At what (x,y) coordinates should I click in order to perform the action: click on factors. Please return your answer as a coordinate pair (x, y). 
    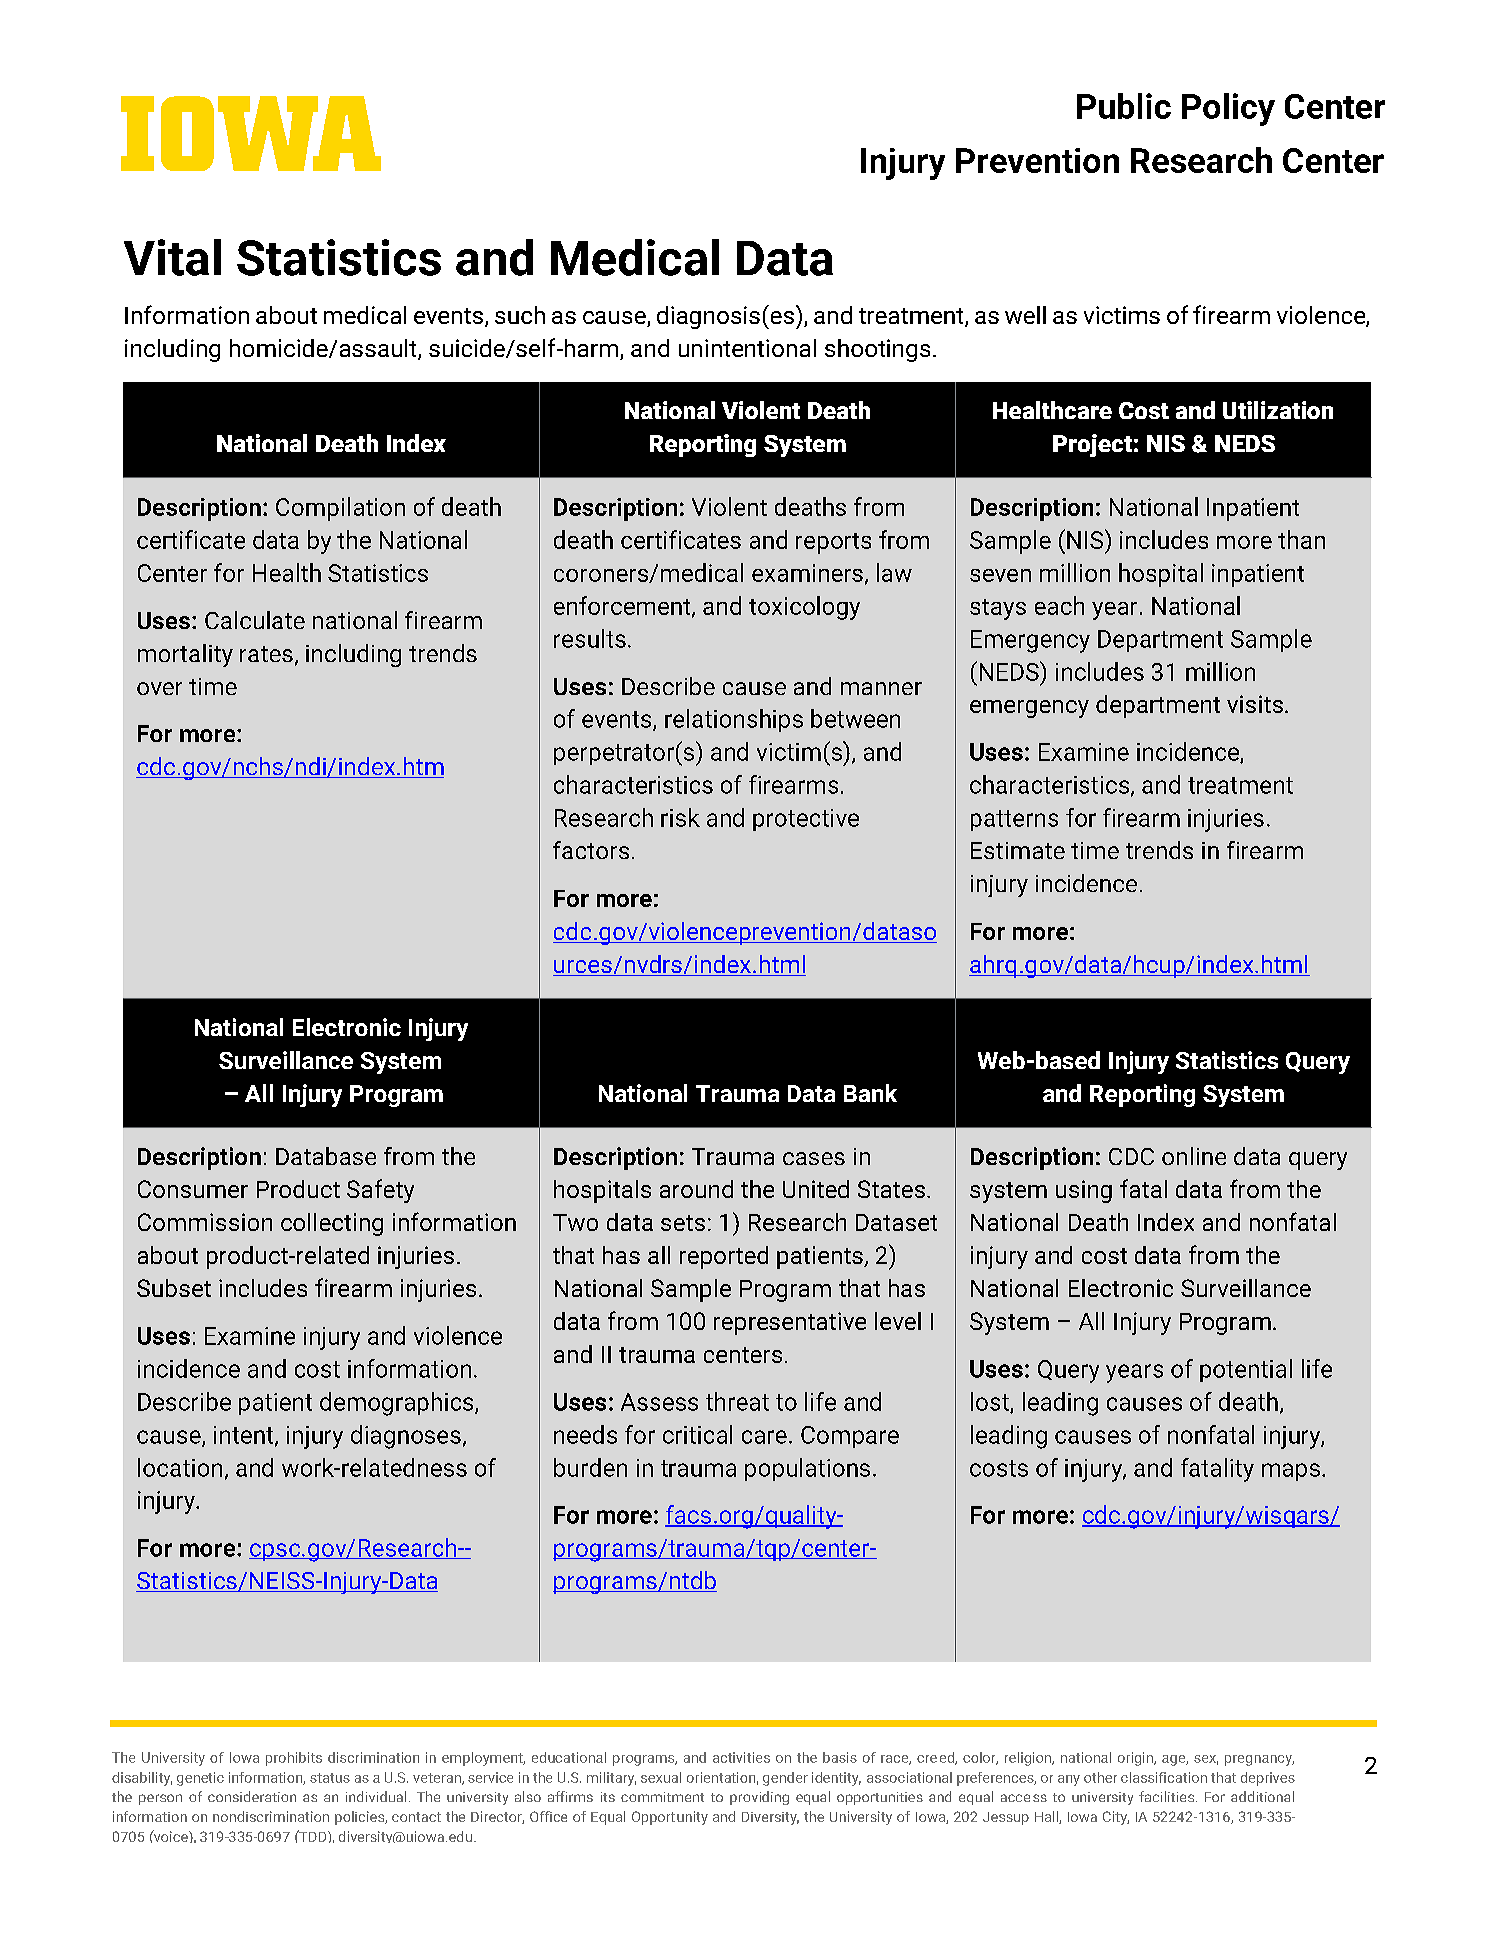
    Looking at the image, I should click on (591, 850).
